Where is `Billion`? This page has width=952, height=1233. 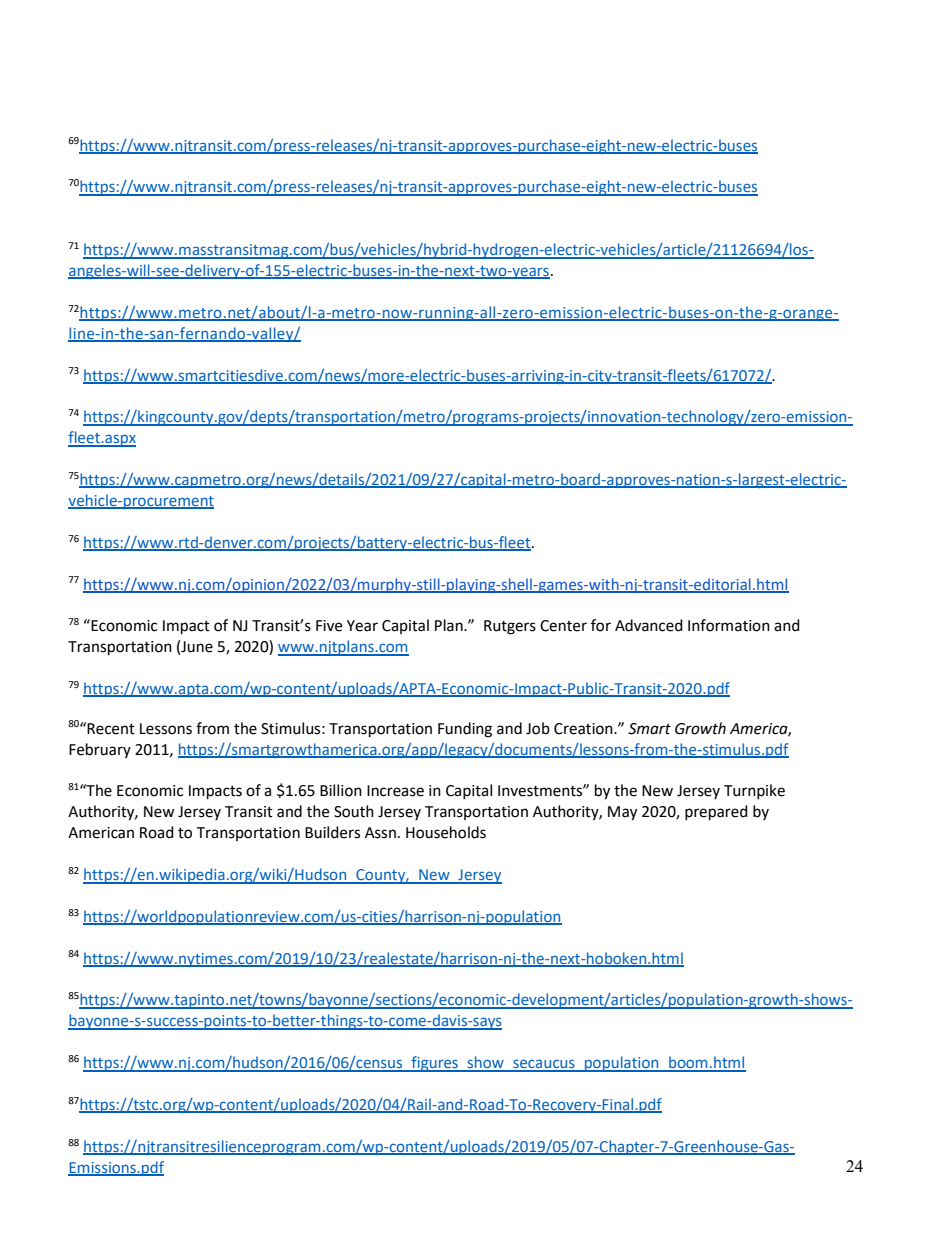 Billion is located at coordinates (341, 790).
